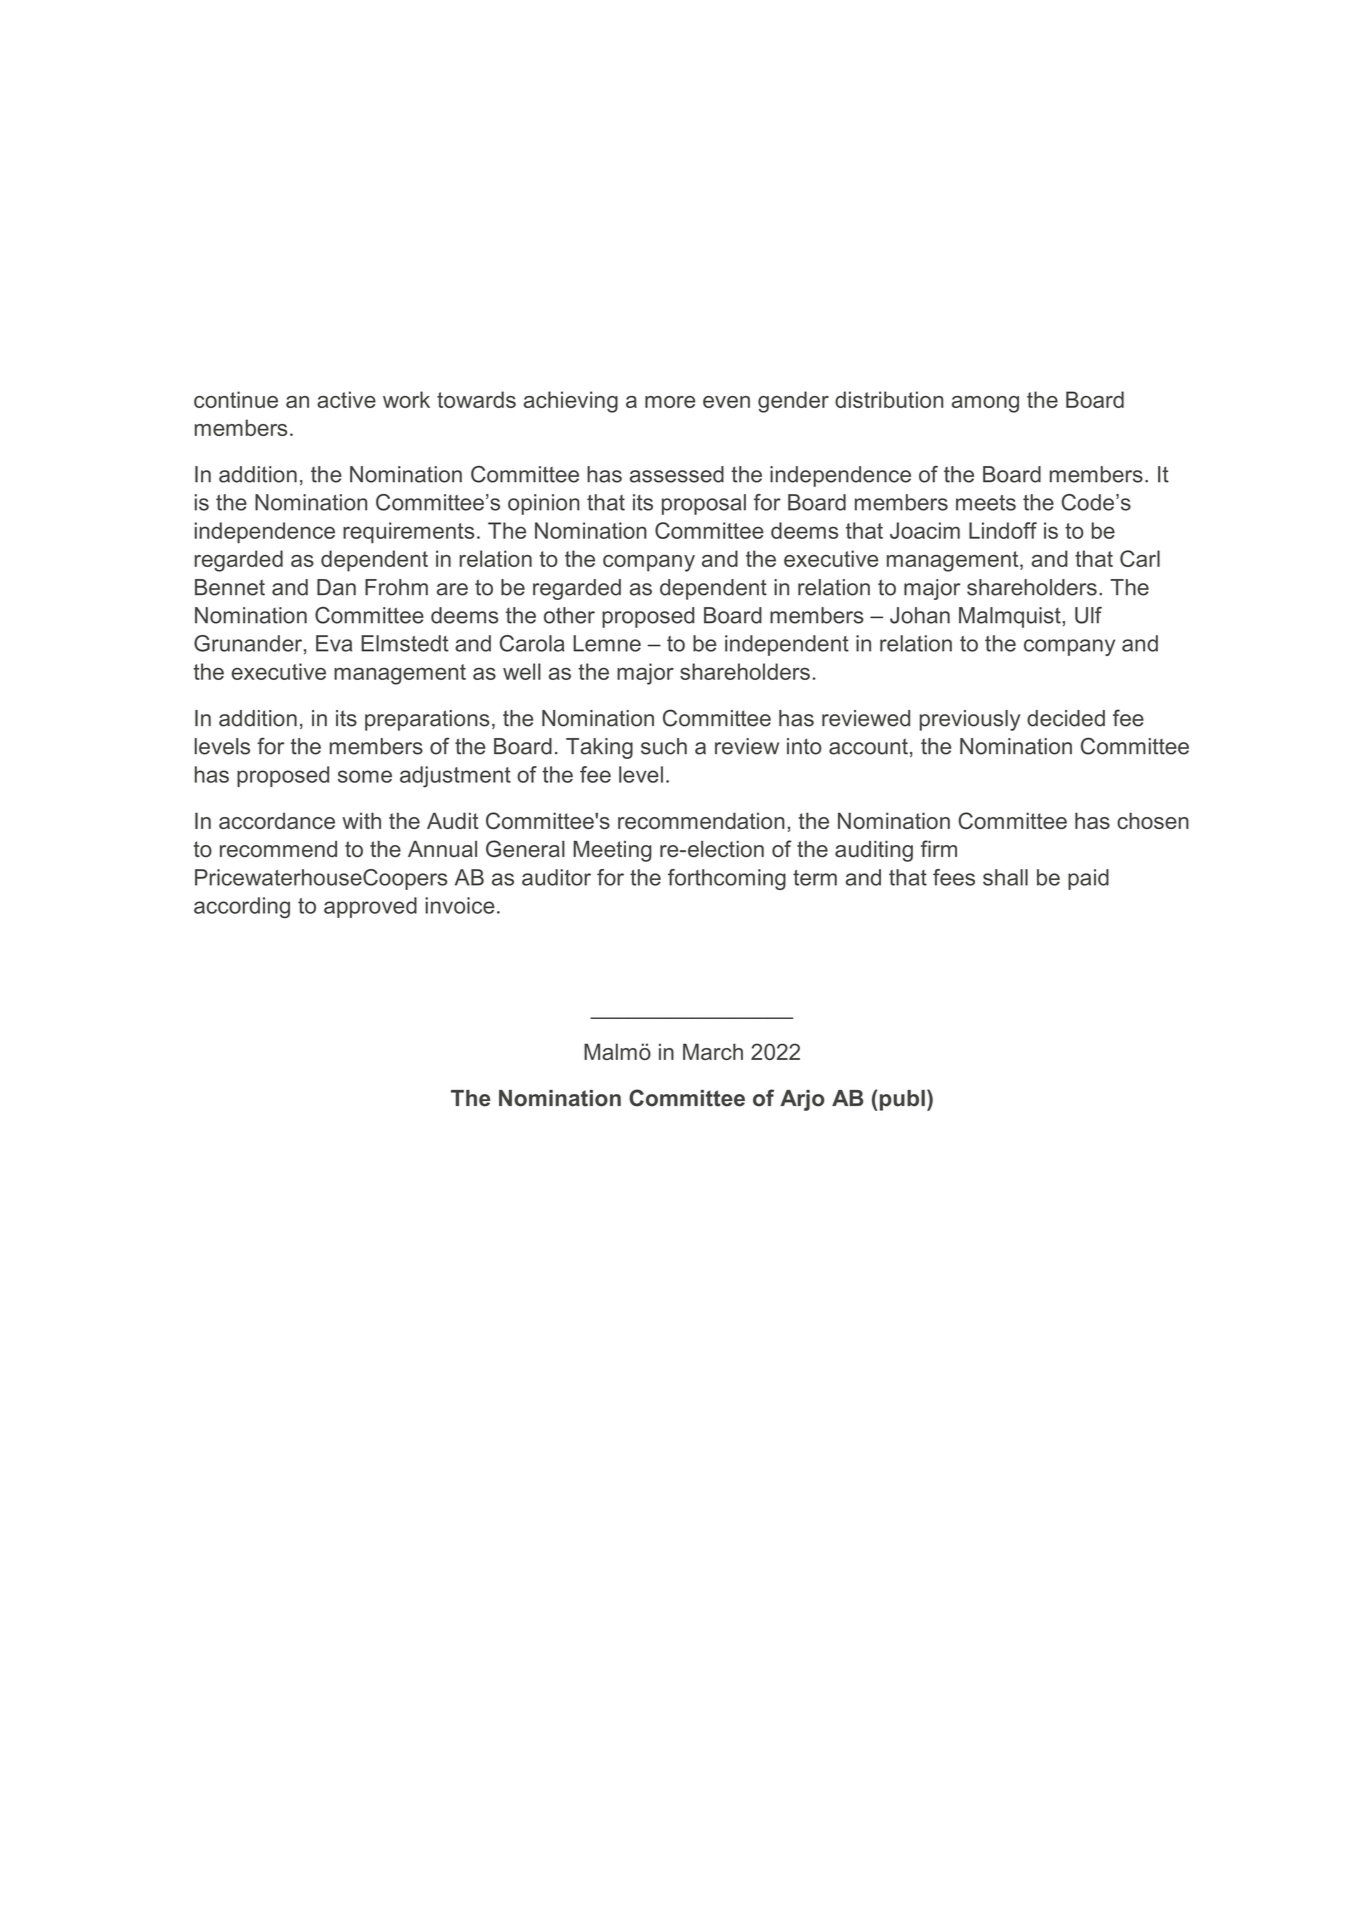  I want to click on active, so click(346, 399).
